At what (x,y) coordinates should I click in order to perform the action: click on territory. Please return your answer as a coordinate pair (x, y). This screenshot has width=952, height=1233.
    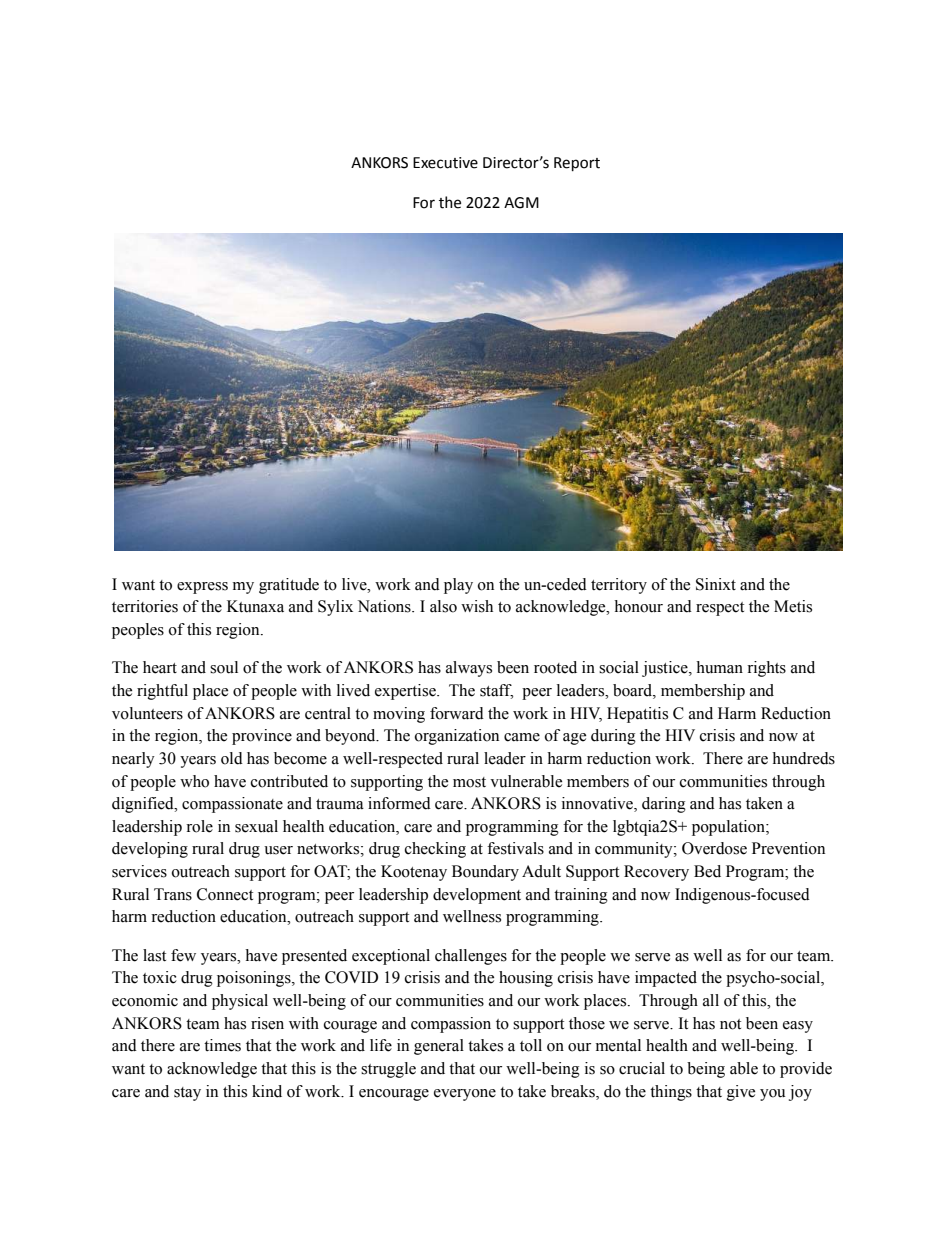
    Looking at the image, I should click on (619, 586).
